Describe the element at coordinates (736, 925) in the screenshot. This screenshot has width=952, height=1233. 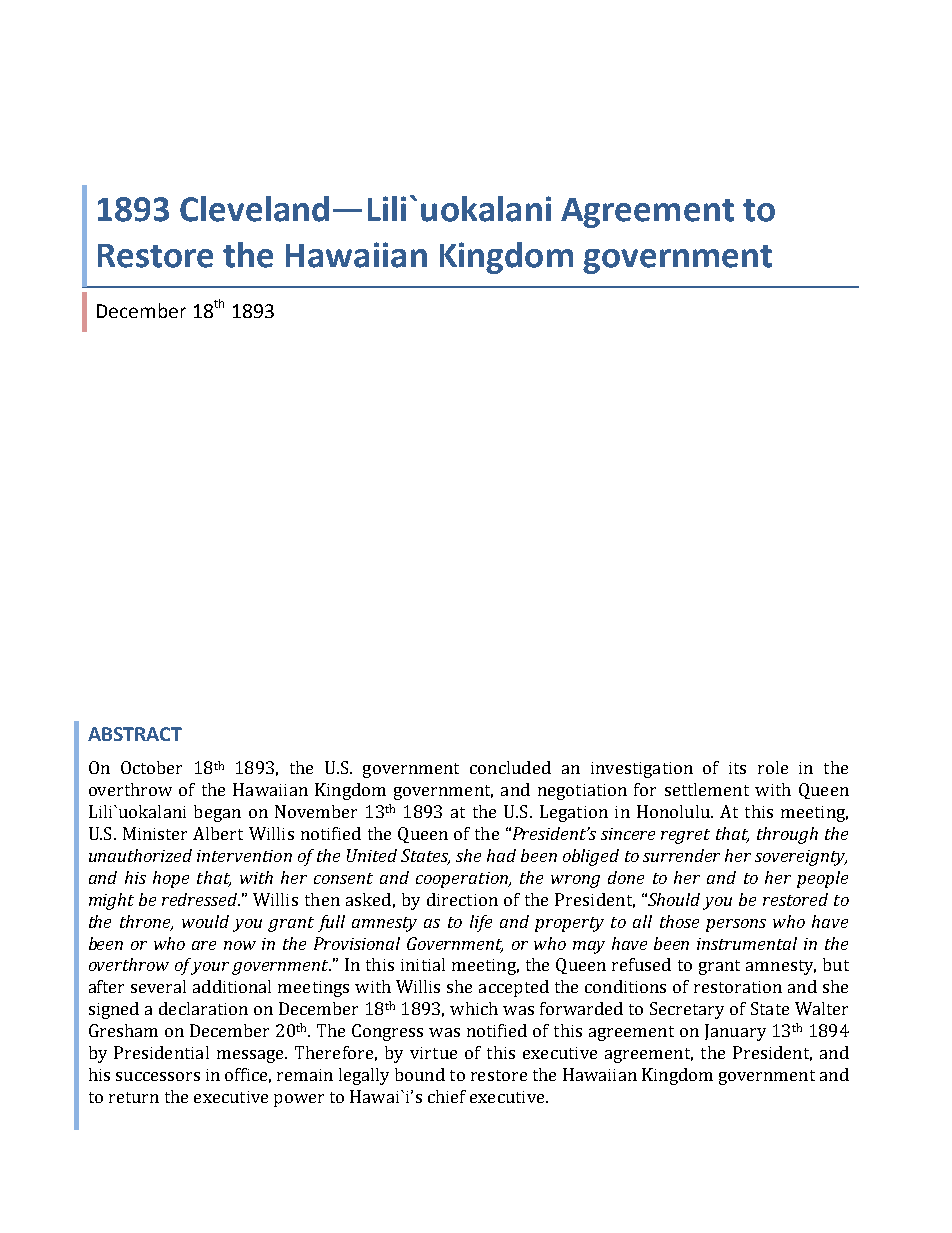
I see `persons` at that location.
